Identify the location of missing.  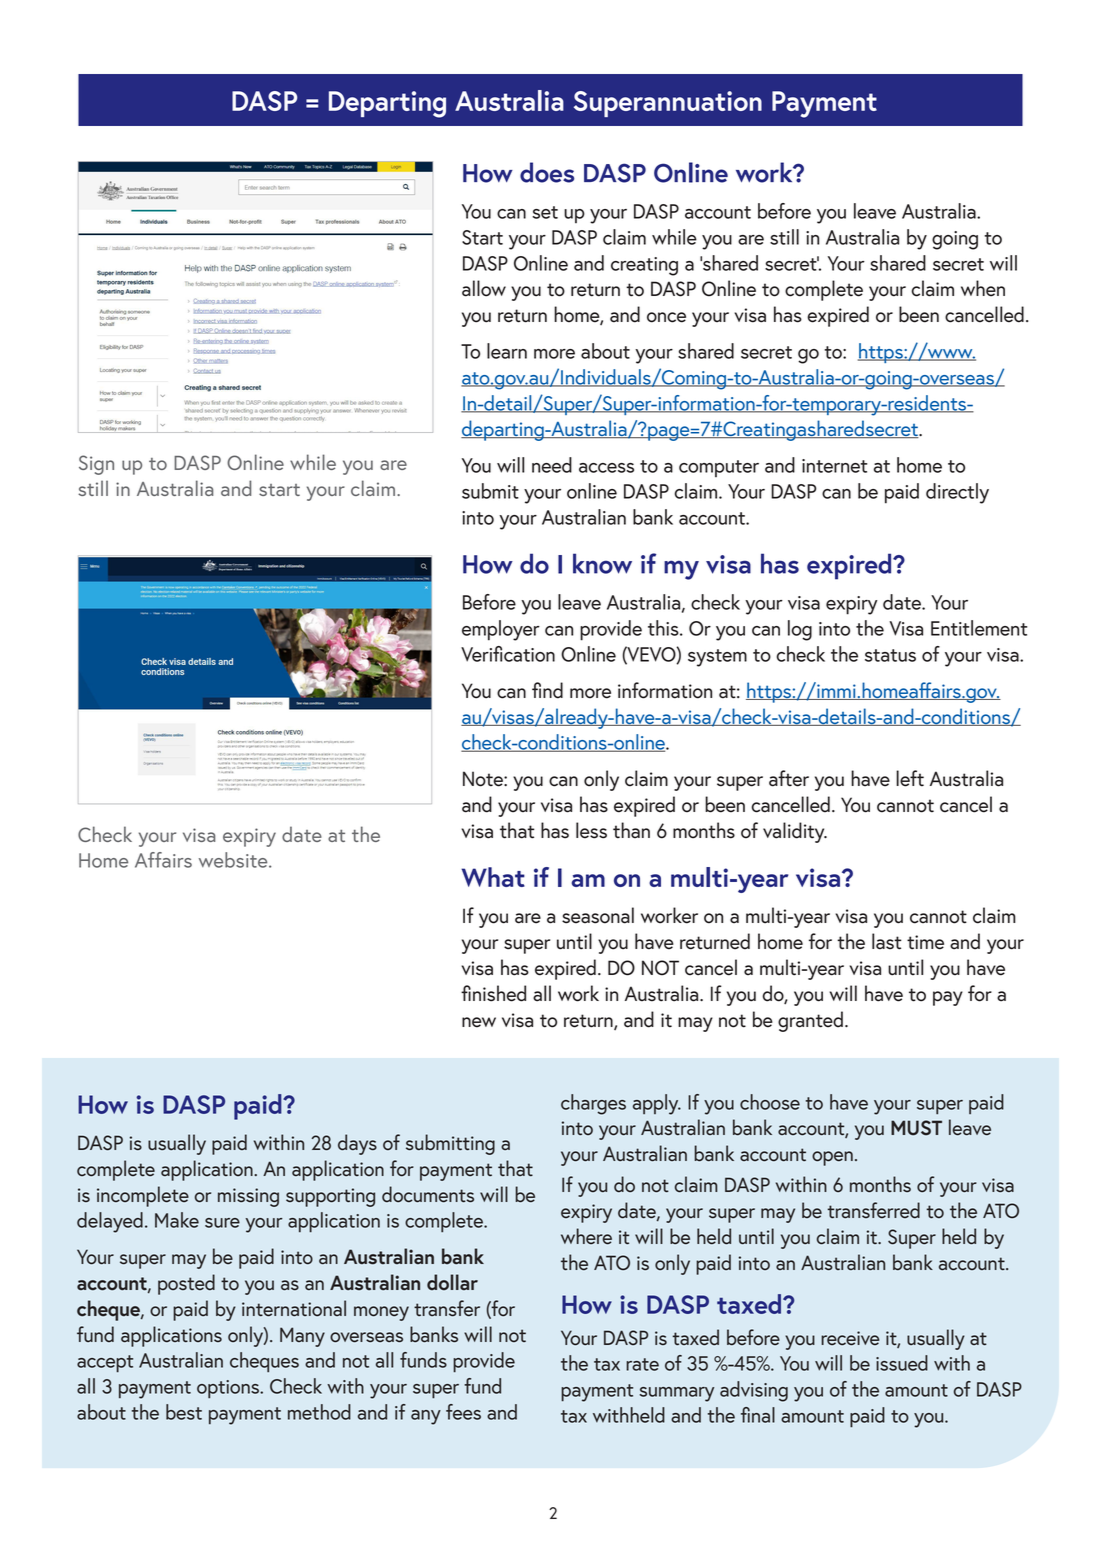
(248, 1197).
